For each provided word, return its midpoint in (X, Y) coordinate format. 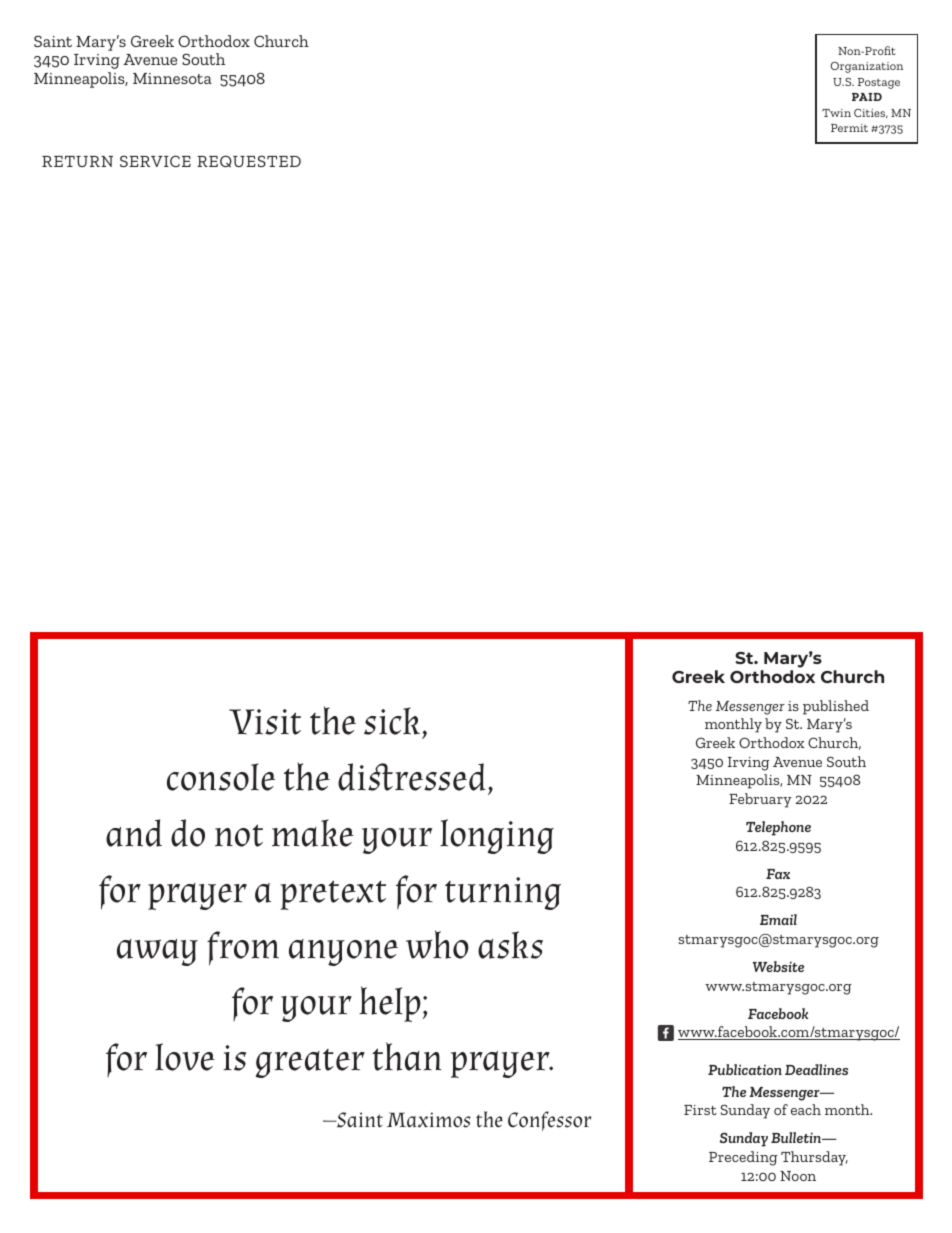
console (221, 777)
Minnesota (172, 78)
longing (497, 836)
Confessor (550, 1121)
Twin (836, 113)
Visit (265, 722)
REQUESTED (249, 161)
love (185, 1057)
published (836, 707)
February (760, 800)
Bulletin (797, 1137)
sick (392, 721)
